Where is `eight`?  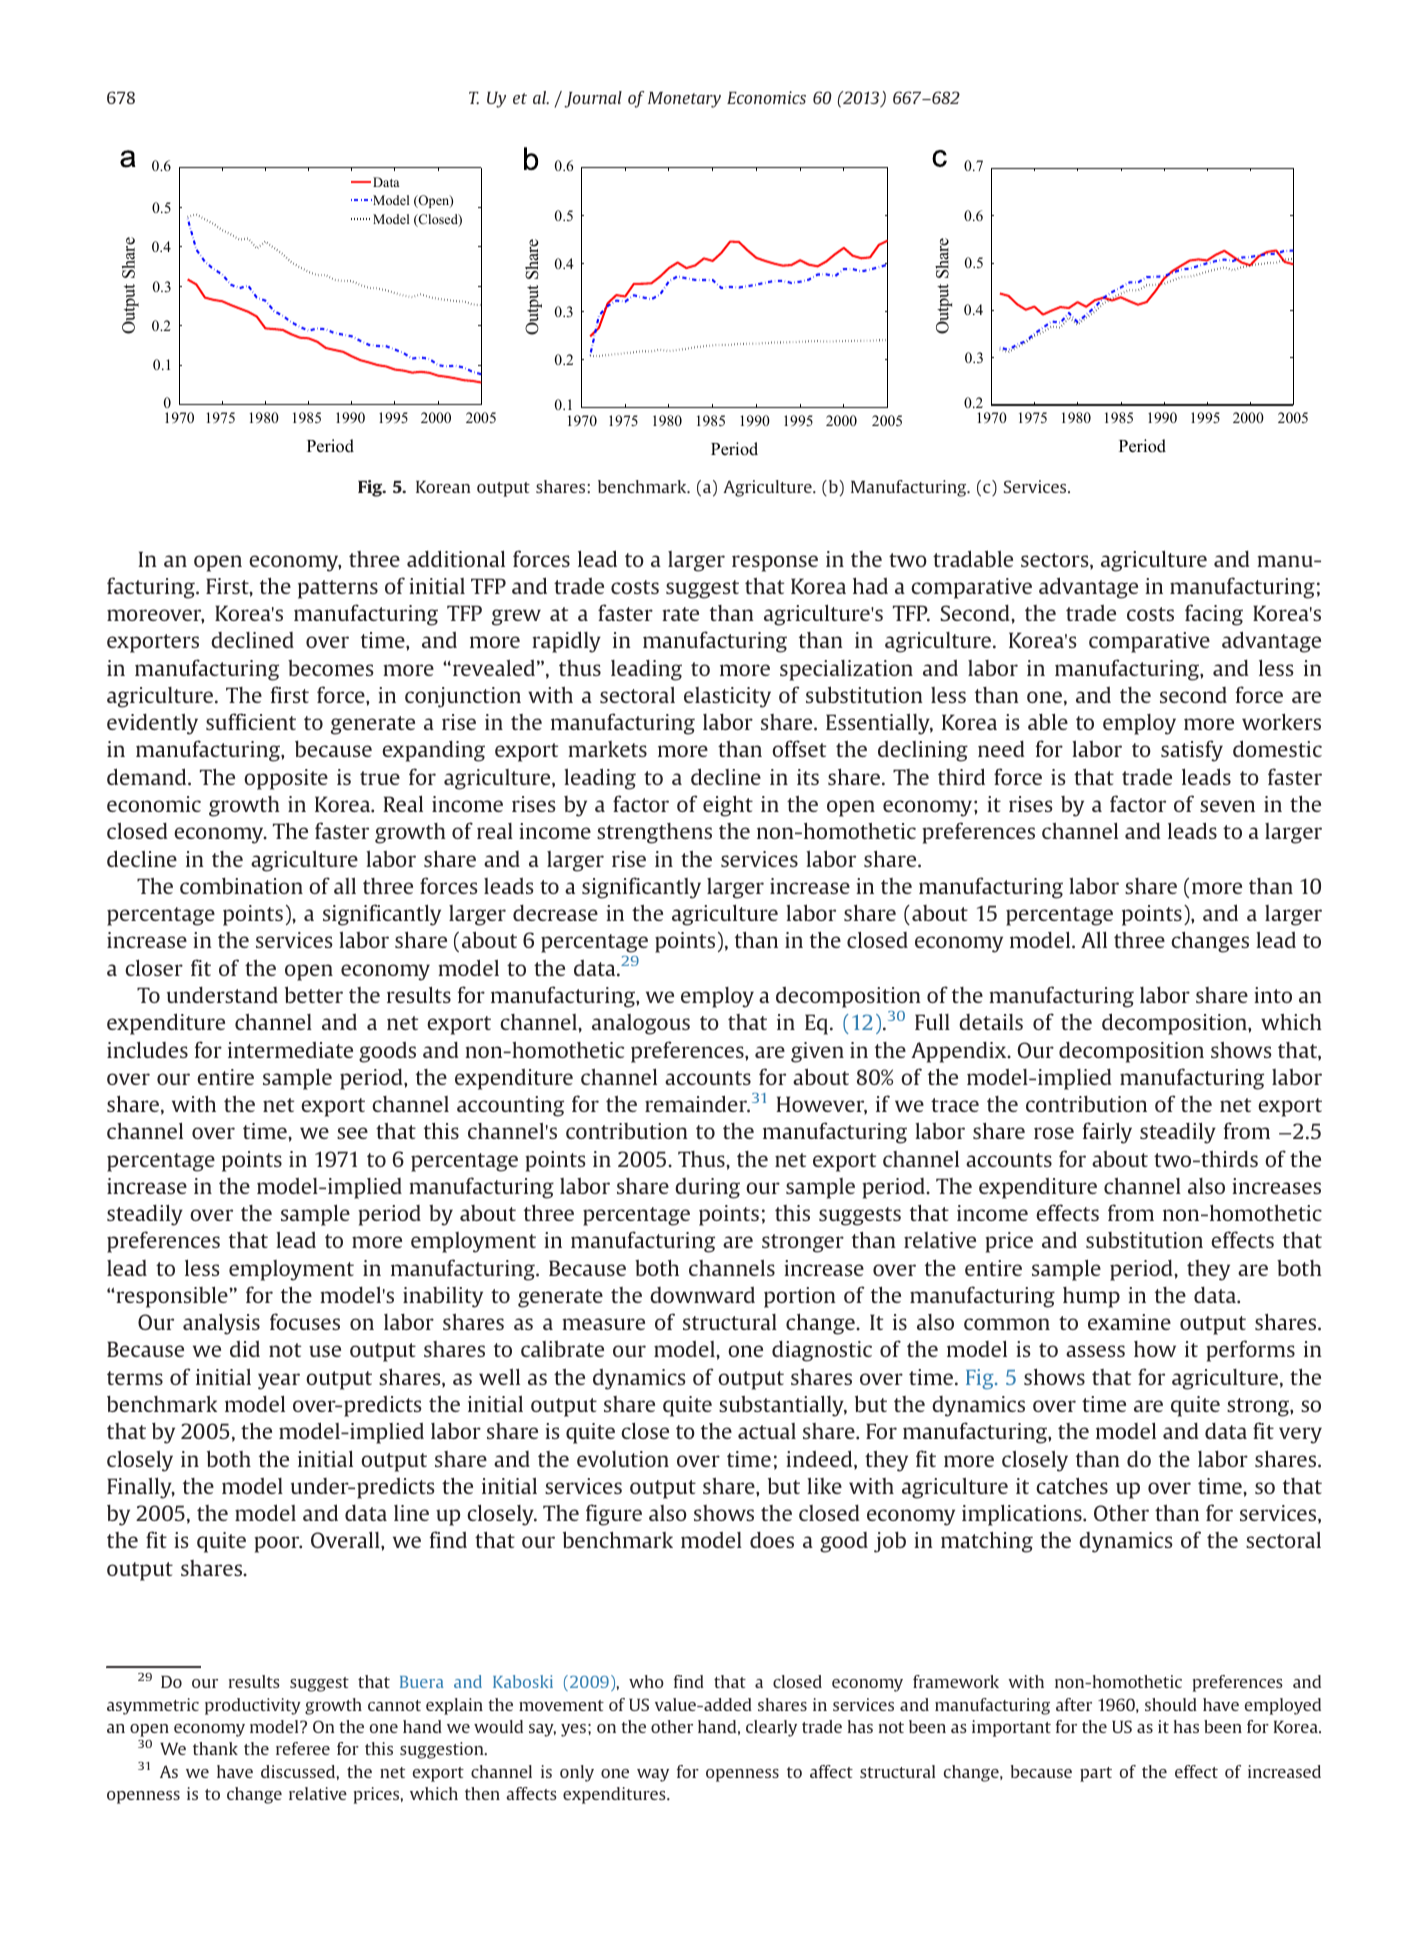
eight is located at coordinates (728, 806).
